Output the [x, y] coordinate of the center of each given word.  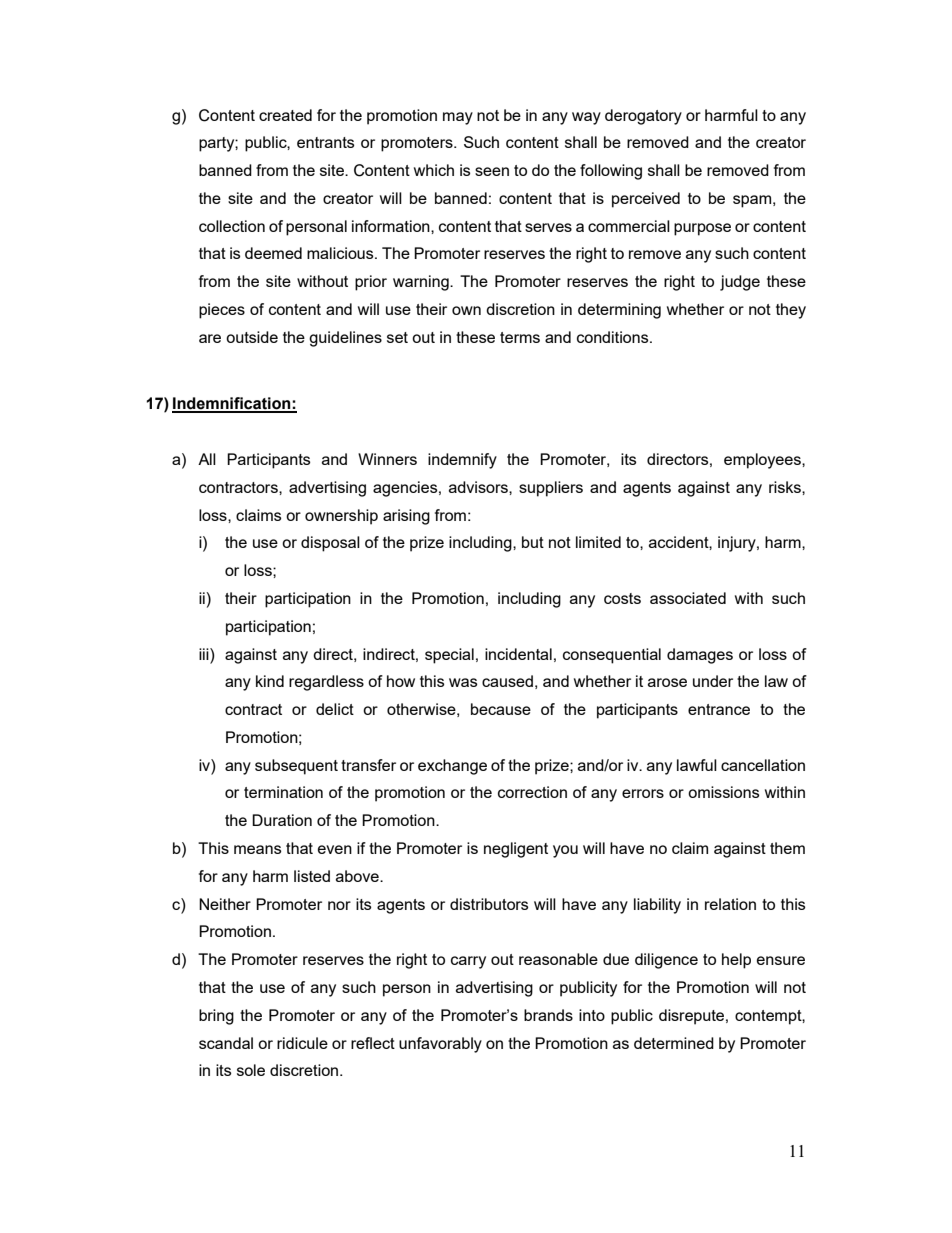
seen [492, 171]
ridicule [302, 1043]
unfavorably [440, 1045]
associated [688, 598]
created [285, 115]
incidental [518, 654]
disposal [330, 544]
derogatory [643, 117]
